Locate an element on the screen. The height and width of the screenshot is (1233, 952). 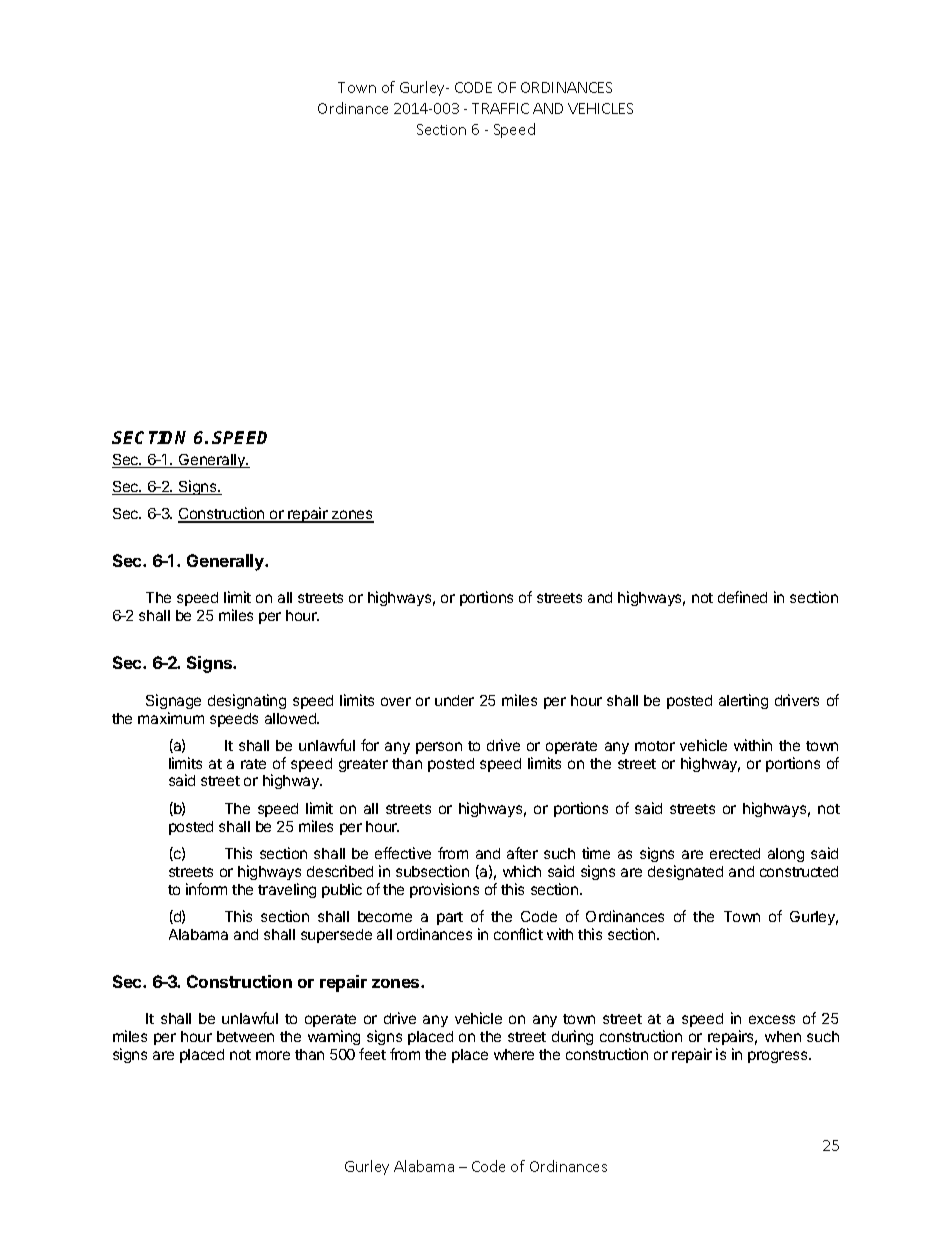
designating is located at coordinates (247, 701).
